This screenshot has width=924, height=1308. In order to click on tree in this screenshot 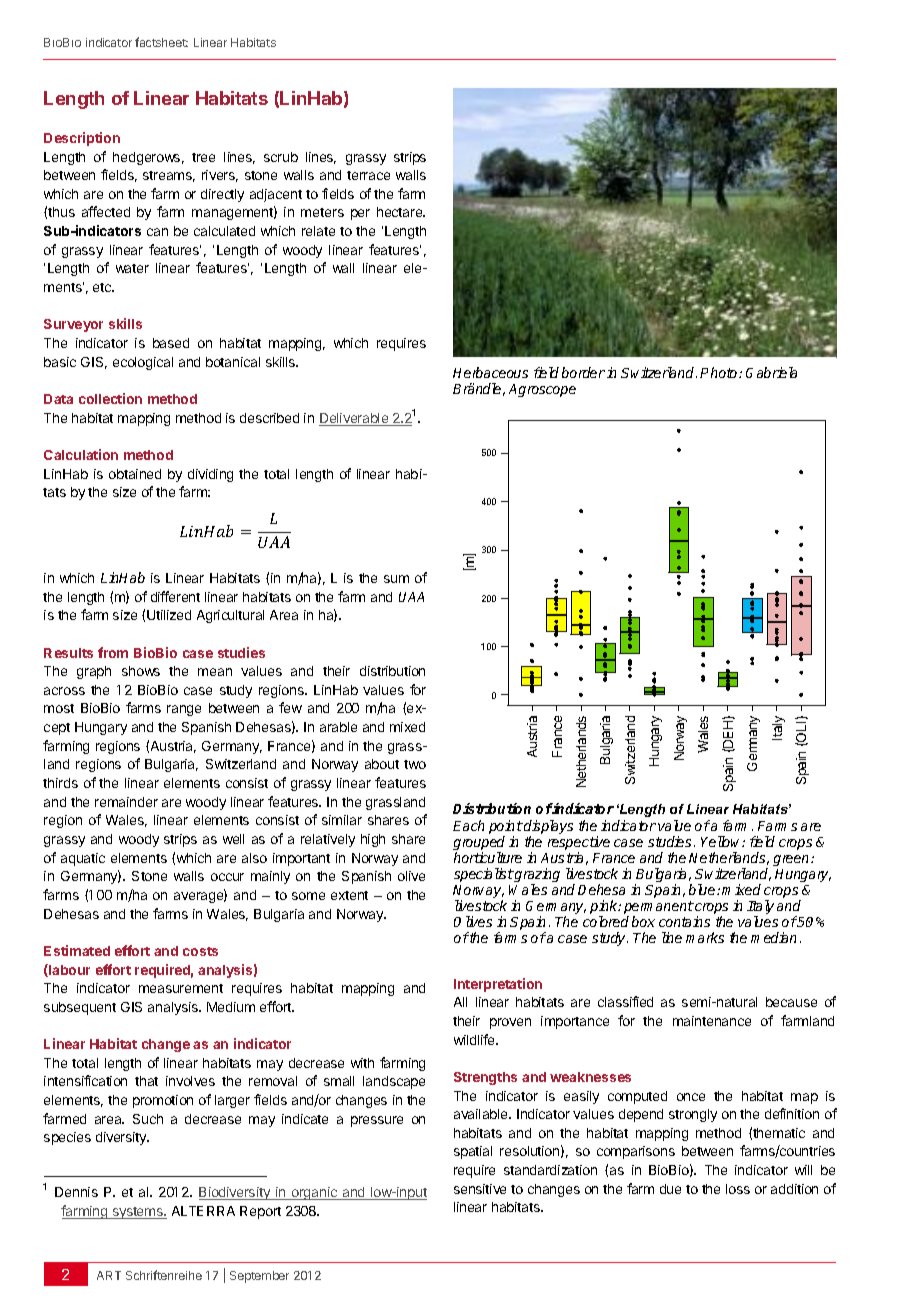, I will do `click(203, 157)`.
